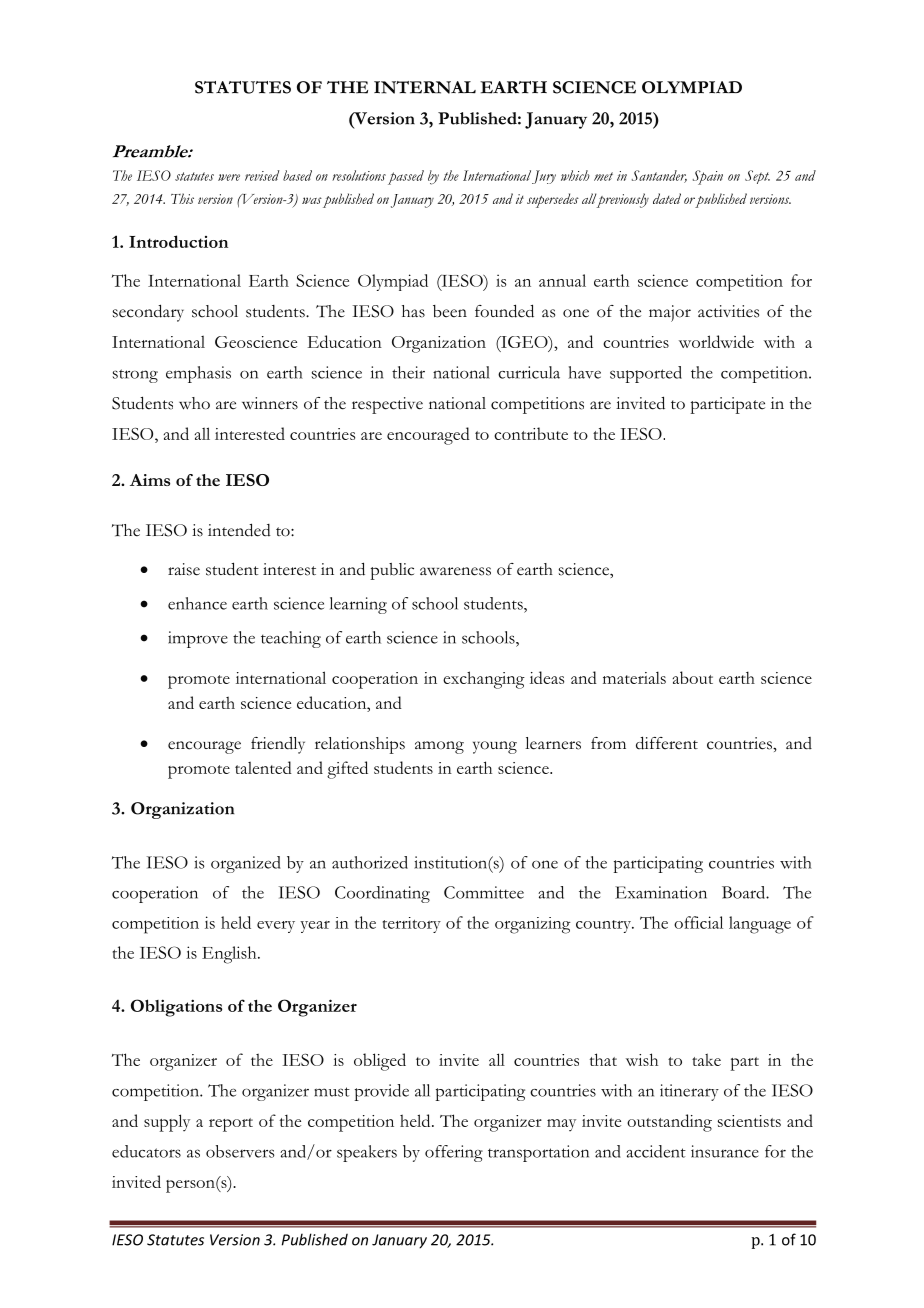  Describe the element at coordinates (659, 176) in the screenshot. I see `Santander` at that location.
